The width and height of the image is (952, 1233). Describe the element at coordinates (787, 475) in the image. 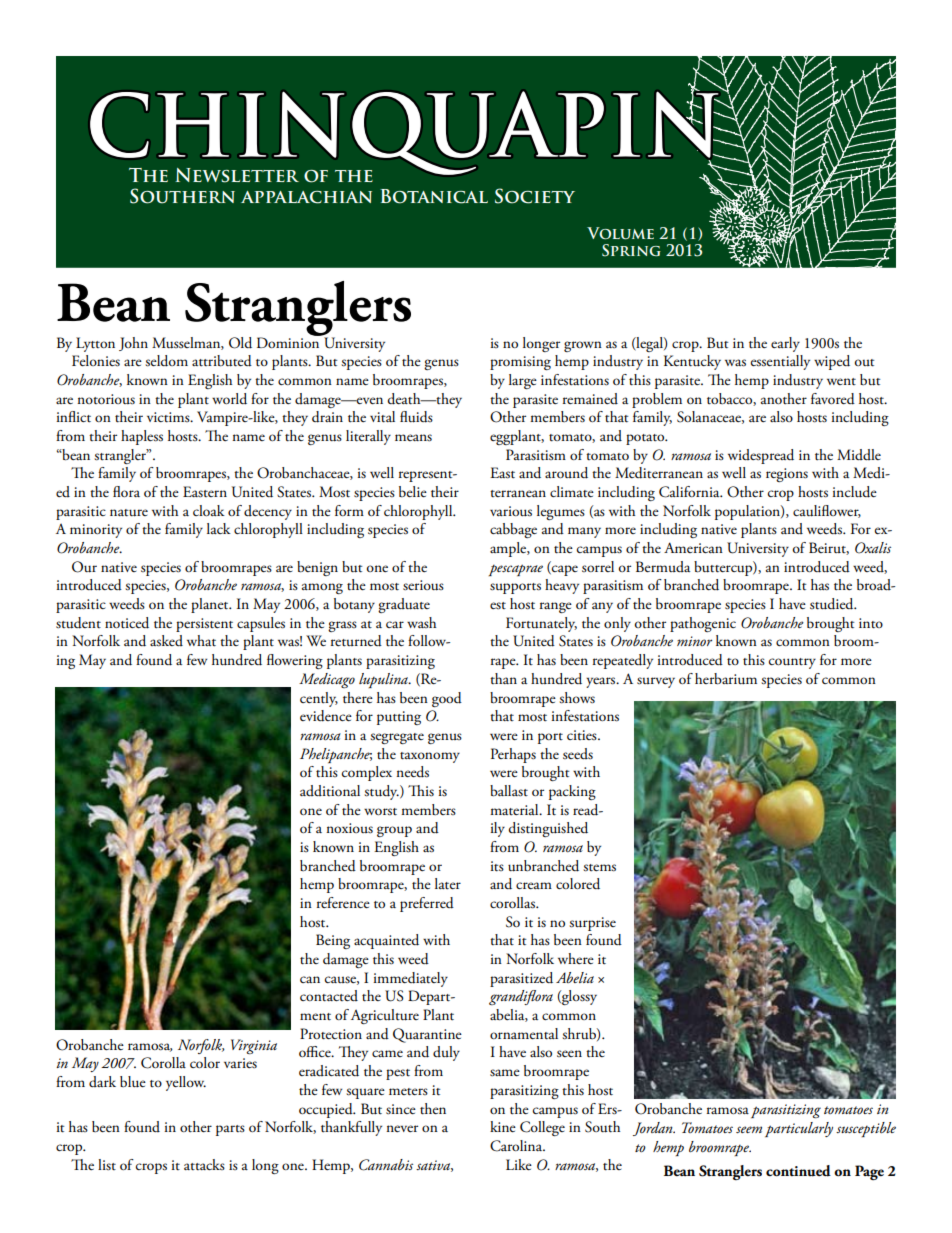

I see `regions` at that location.
